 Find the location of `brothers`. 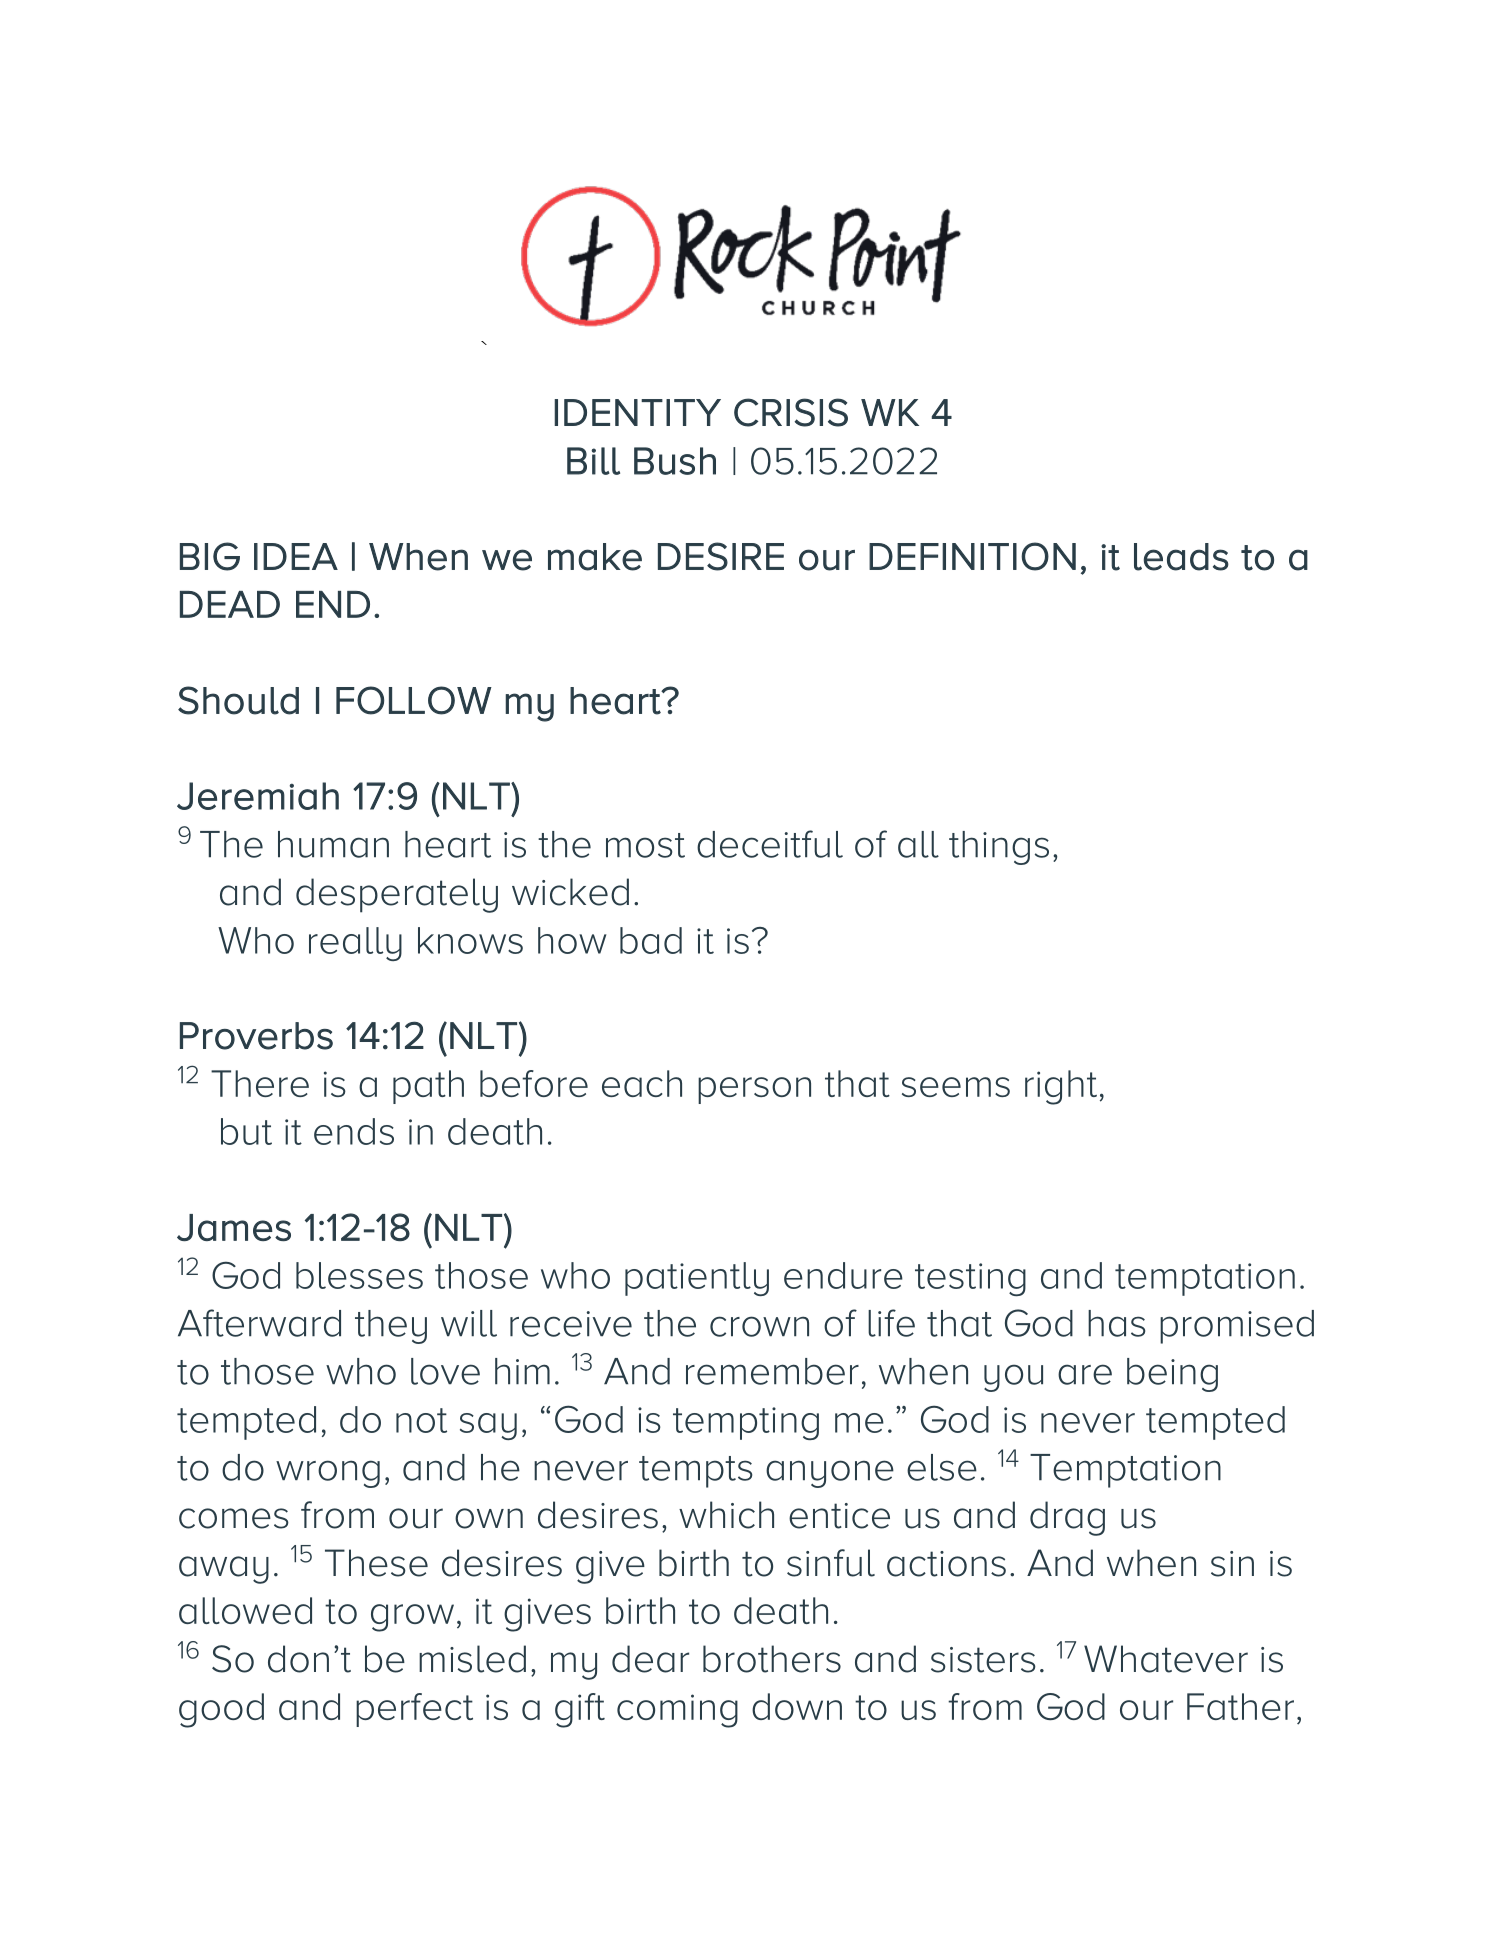

brothers is located at coordinates (772, 1659).
